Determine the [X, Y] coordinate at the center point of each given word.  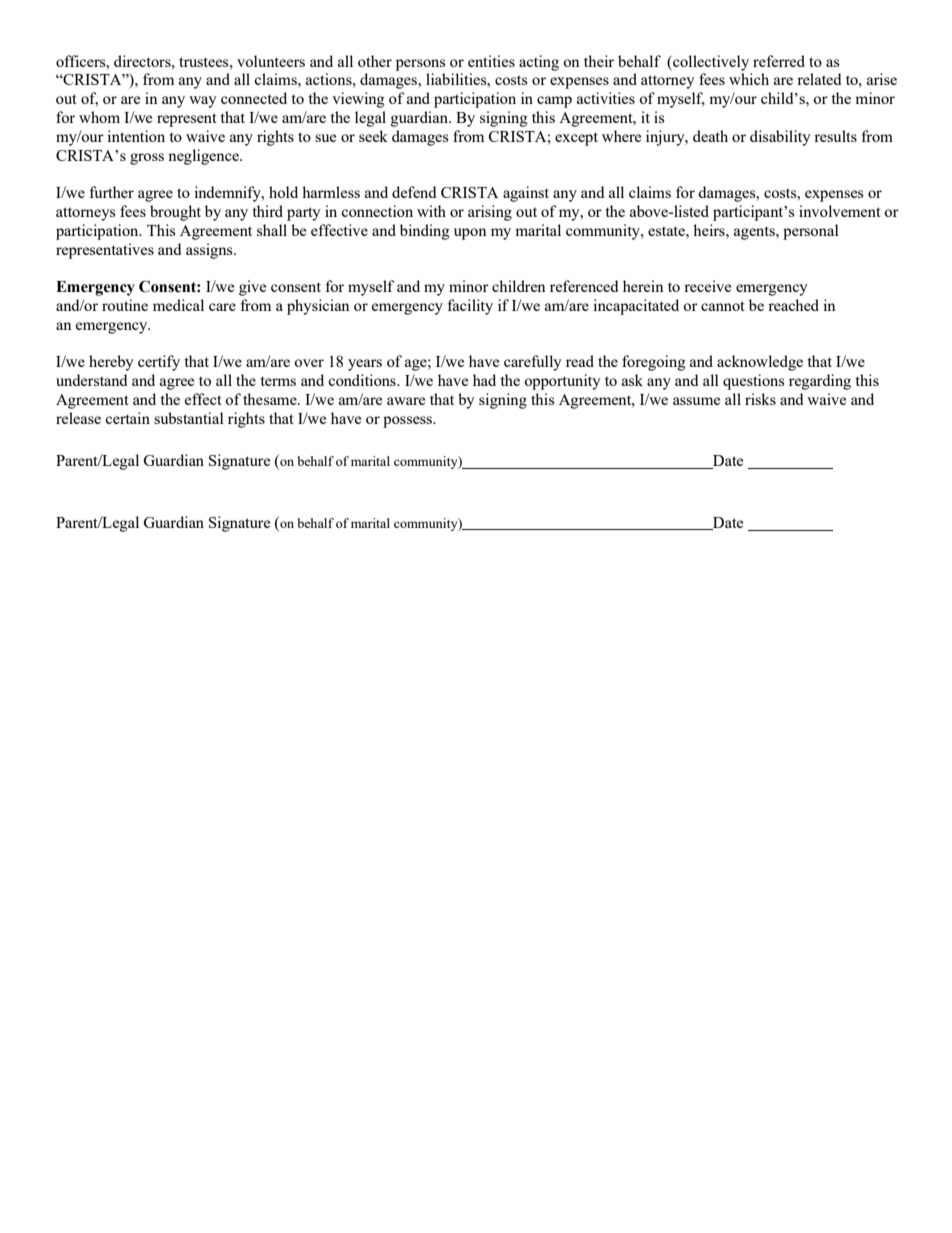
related [819, 79]
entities [491, 61]
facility [470, 307]
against [526, 194]
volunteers [271, 61]
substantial [189, 418]
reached [793, 305]
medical [178, 305]
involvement [840, 211]
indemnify [228, 194]
